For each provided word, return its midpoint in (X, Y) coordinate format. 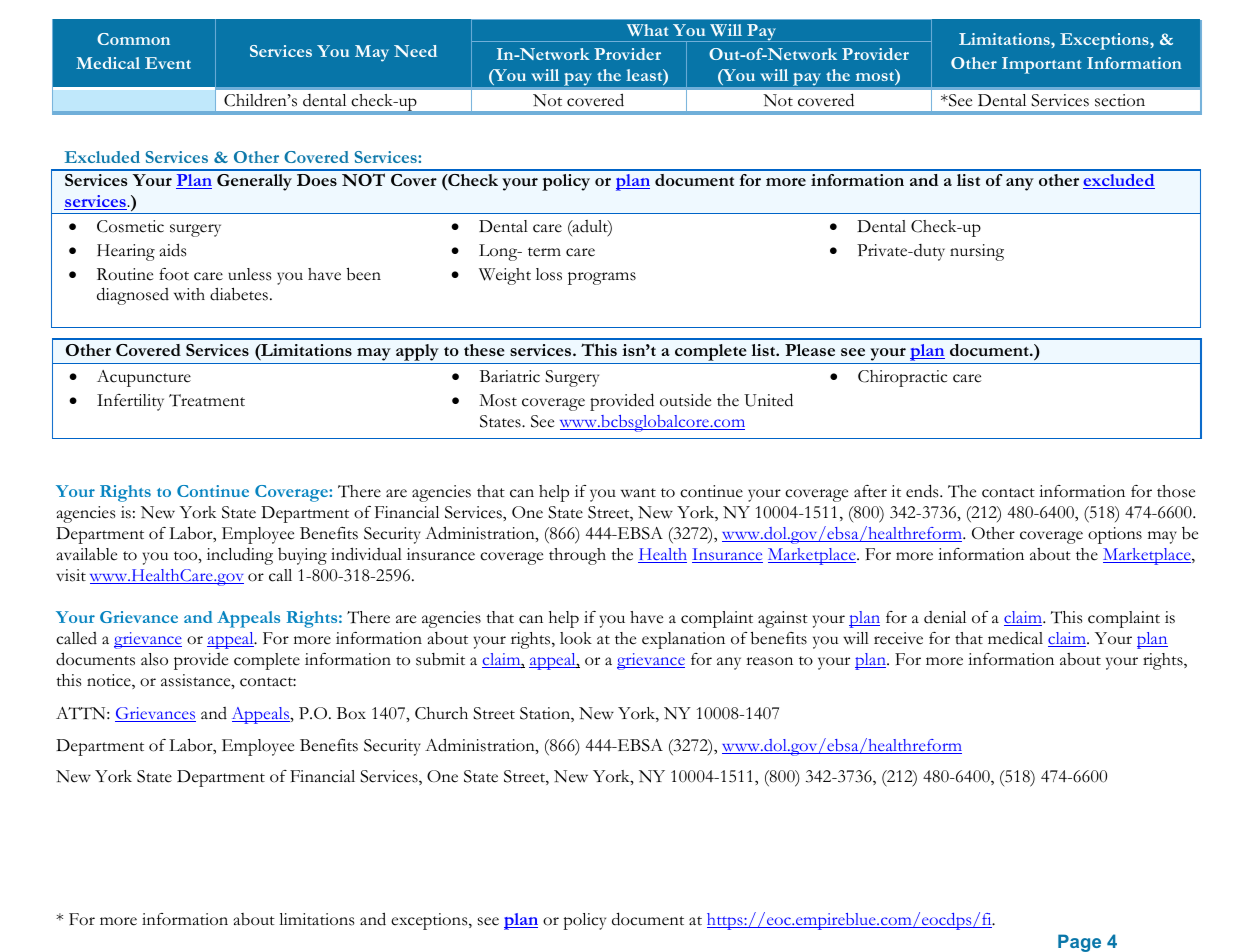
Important (1041, 65)
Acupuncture (144, 378)
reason (769, 661)
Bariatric (510, 376)
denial (945, 617)
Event (168, 63)
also (154, 659)
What (647, 30)
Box (351, 713)
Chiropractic (902, 378)
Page (1079, 943)
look (576, 638)
